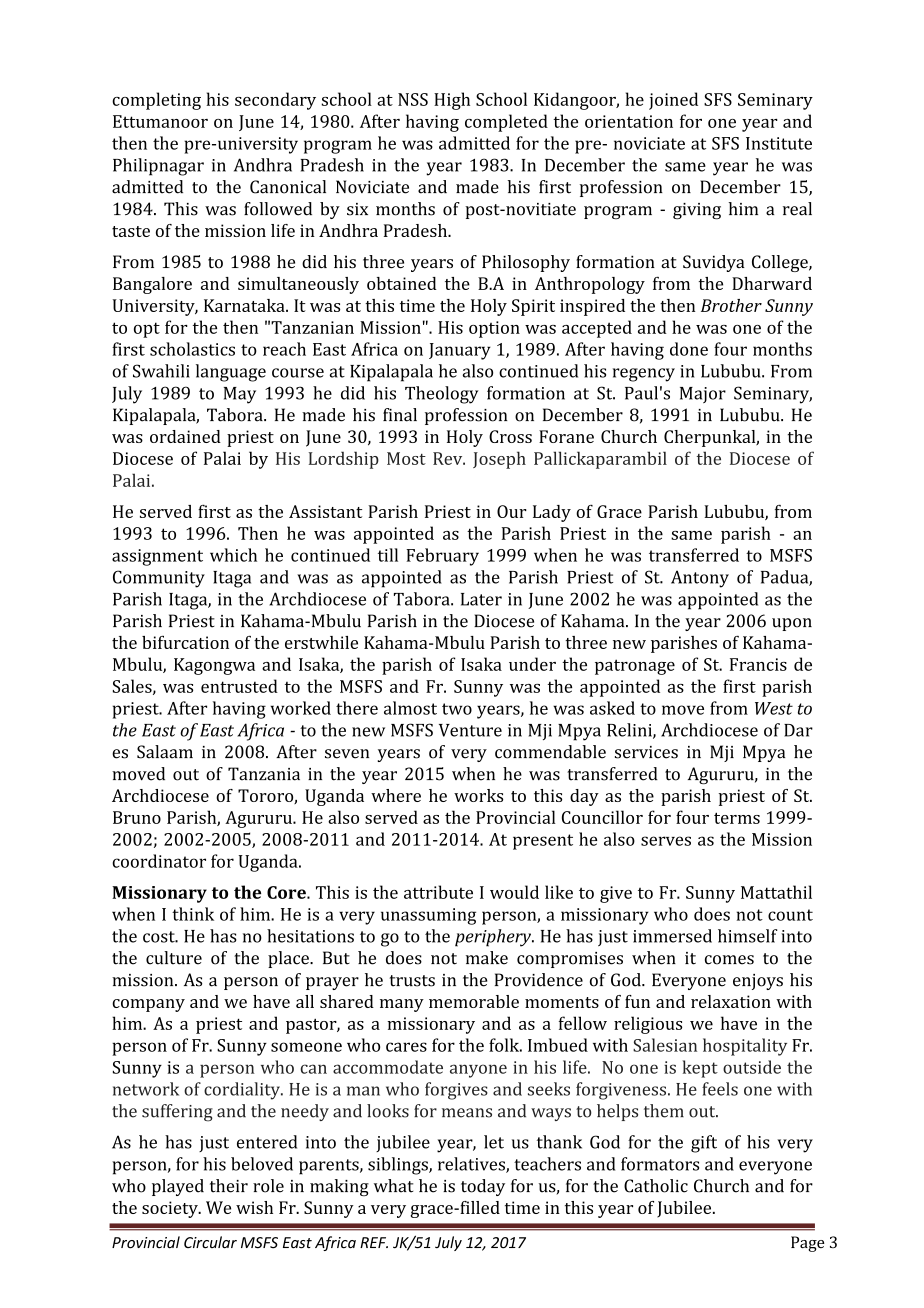 Image resolution: width=924 pixels, height=1308 pixels. What do you see at coordinates (156, 101) in the screenshot?
I see `completing` at bounding box center [156, 101].
